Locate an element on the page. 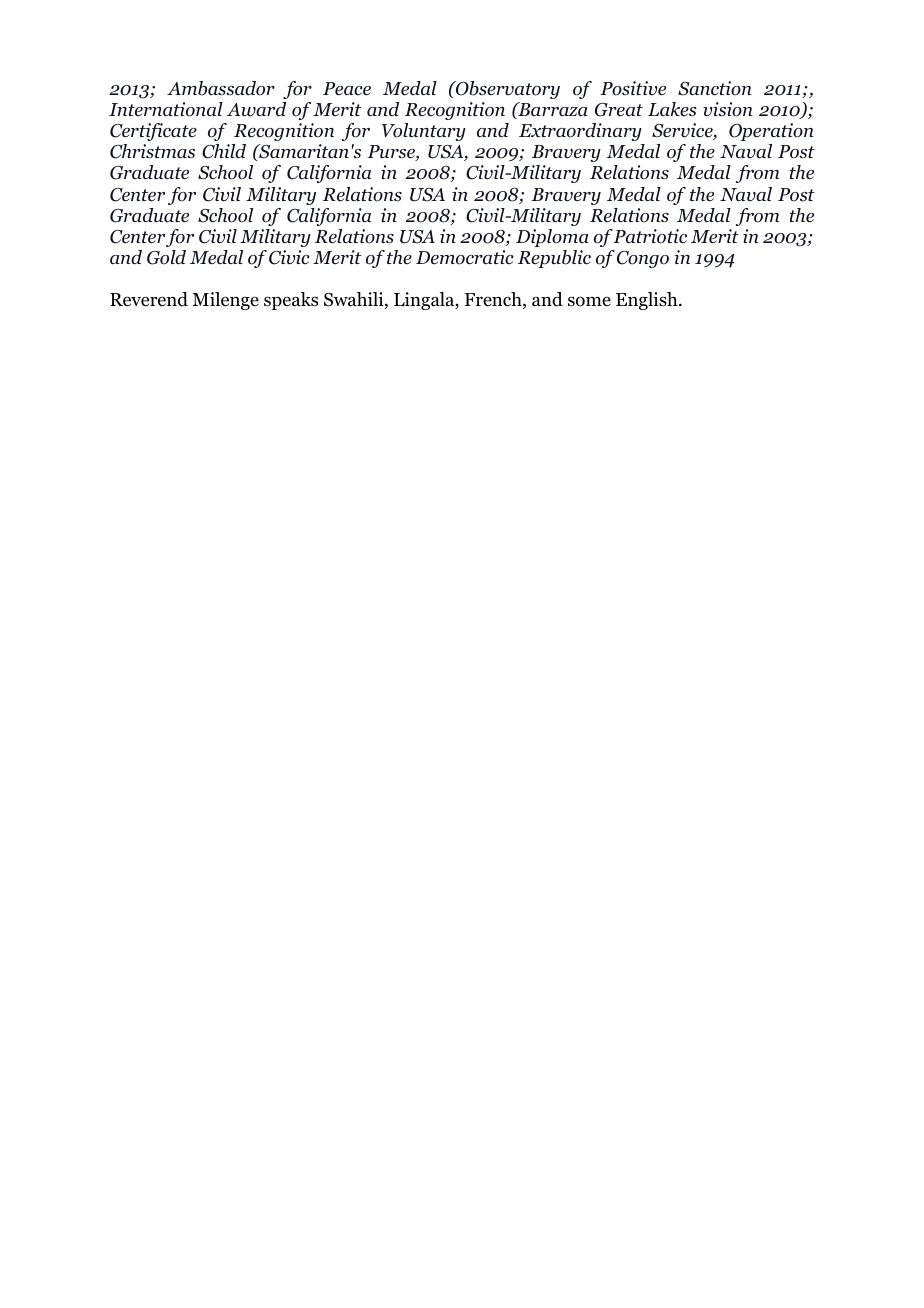 This page has width=924, height=1308. Sanction is located at coordinates (715, 88).
